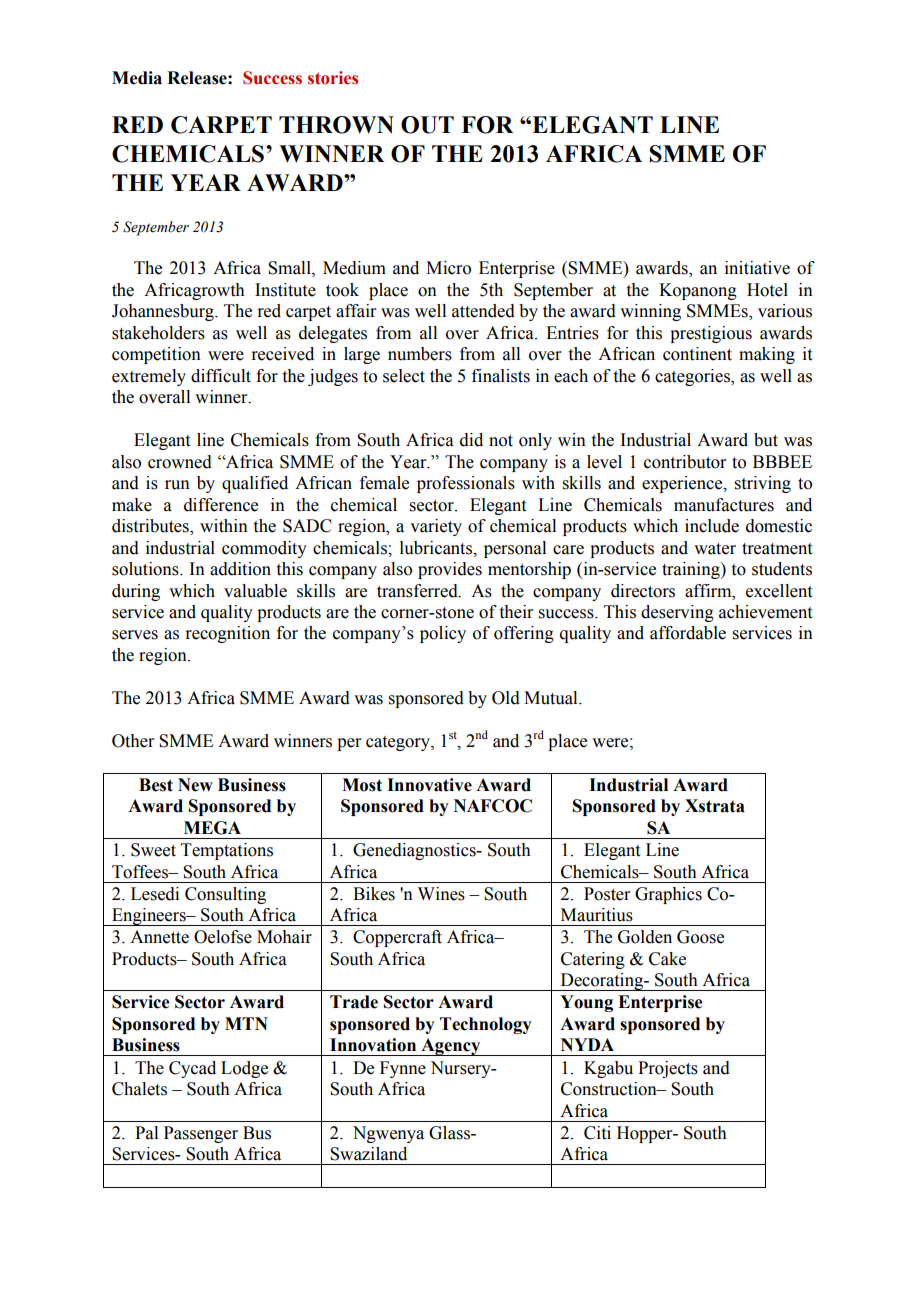 The image size is (924, 1308). Describe the element at coordinates (668, 1069) in the screenshot. I see `Projects` at that location.
